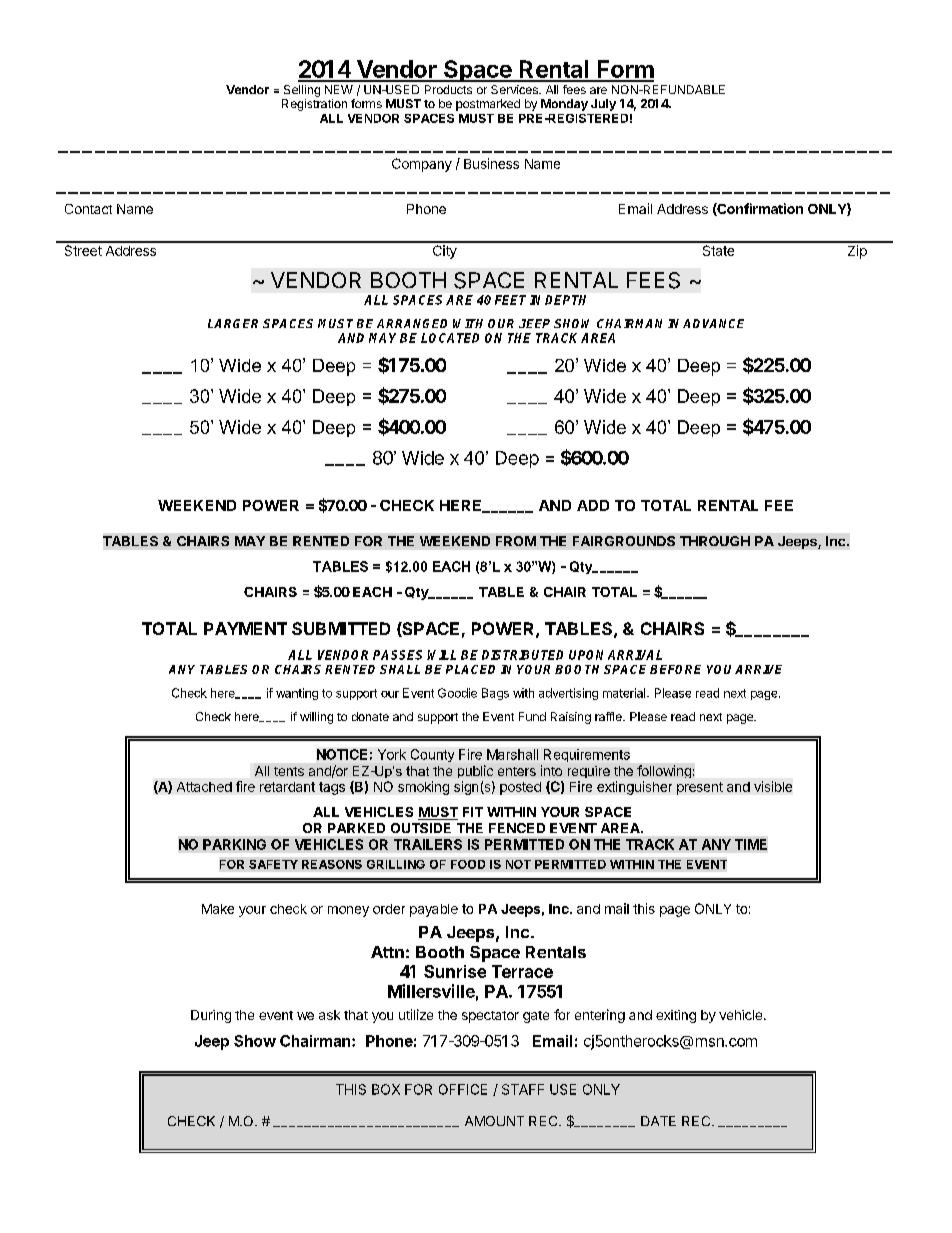 The height and width of the screenshot is (1233, 952). I want to click on PARKING, so click(234, 844).
